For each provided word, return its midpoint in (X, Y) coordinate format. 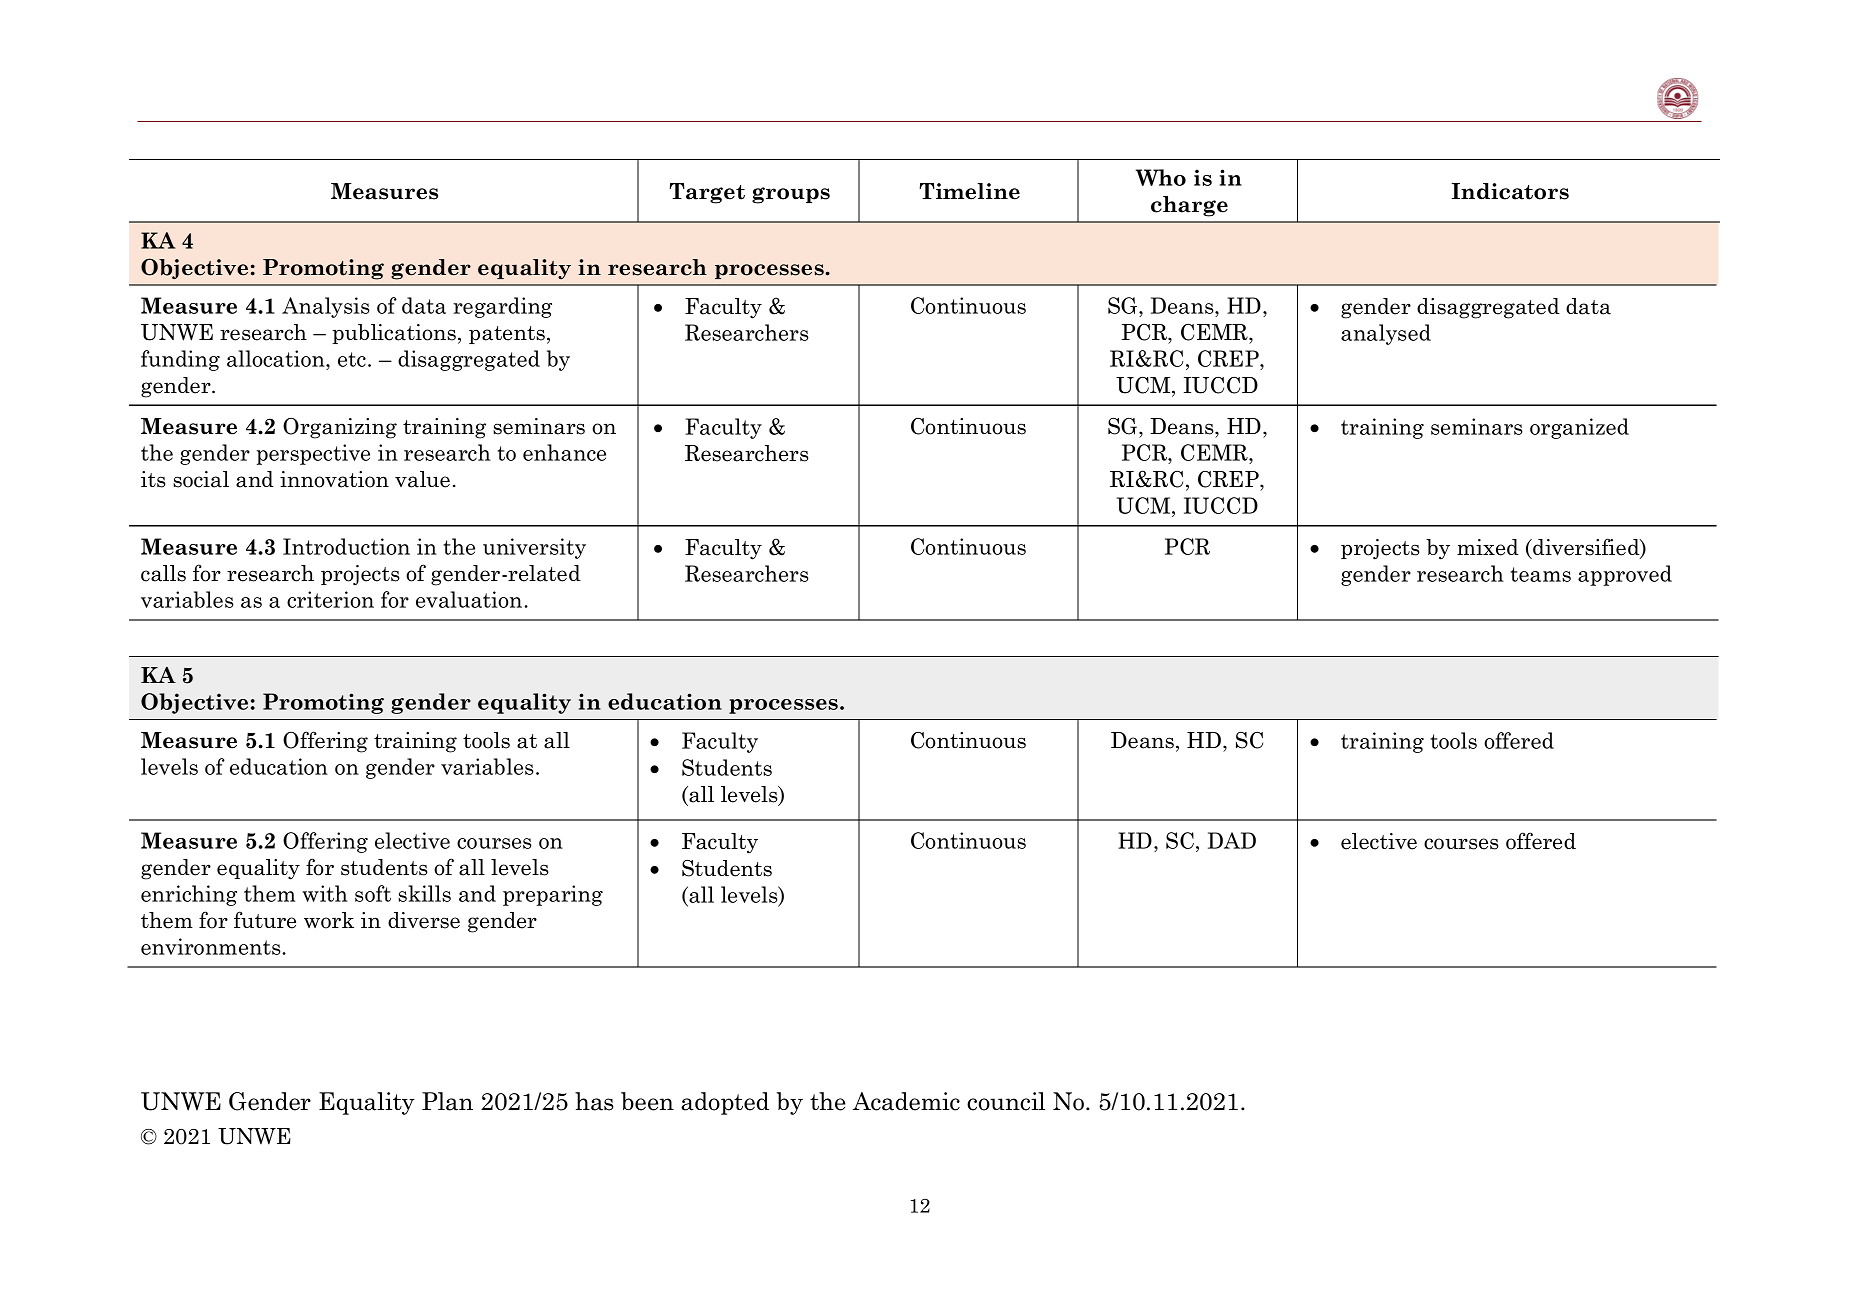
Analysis (326, 307)
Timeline (969, 191)
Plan (447, 1101)
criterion (330, 599)
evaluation (470, 599)
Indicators (1510, 191)
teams (1540, 574)
